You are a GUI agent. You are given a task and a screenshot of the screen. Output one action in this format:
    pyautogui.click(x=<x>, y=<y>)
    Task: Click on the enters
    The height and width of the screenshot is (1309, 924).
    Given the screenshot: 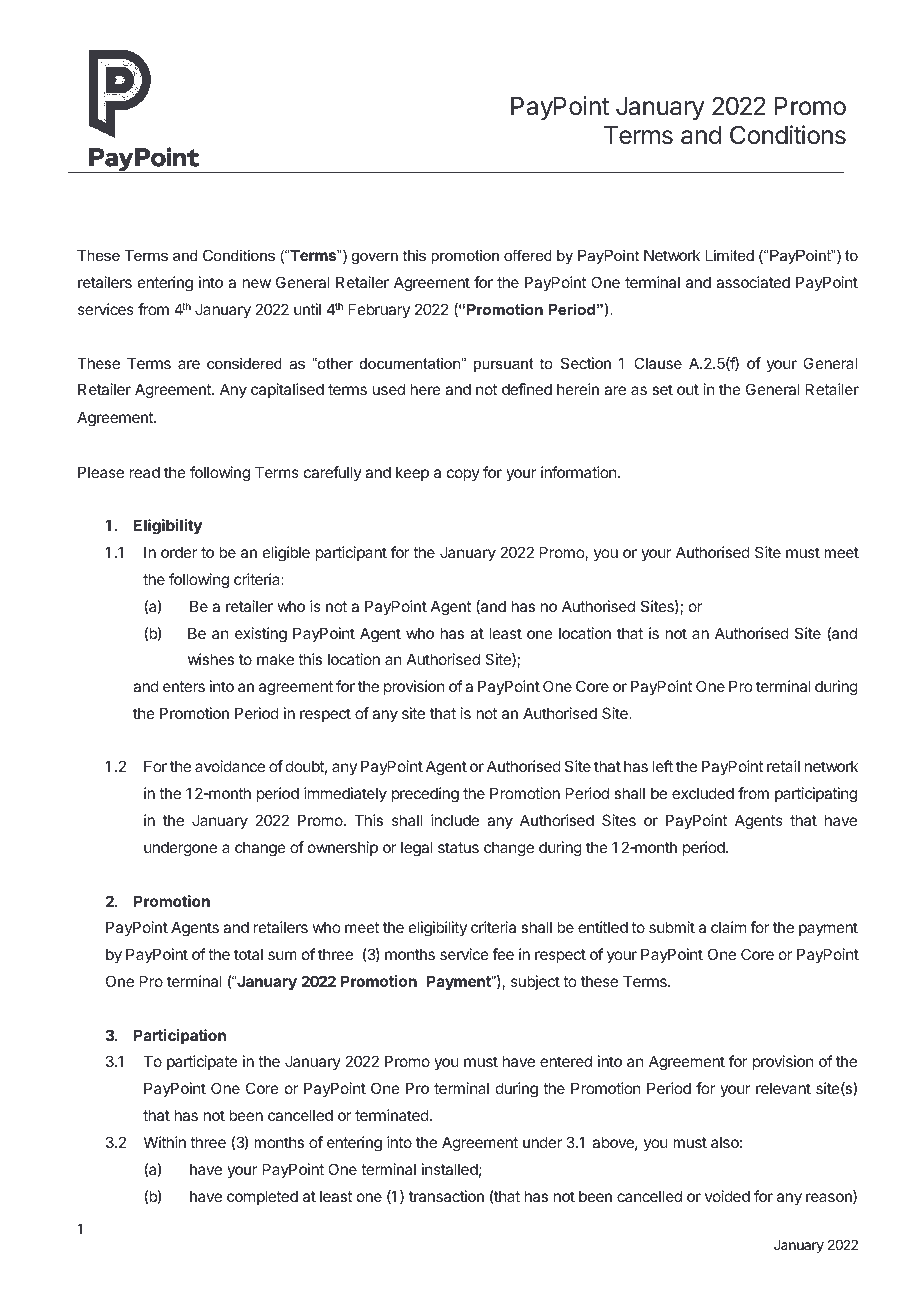 What is the action you would take?
    pyautogui.click(x=184, y=686)
